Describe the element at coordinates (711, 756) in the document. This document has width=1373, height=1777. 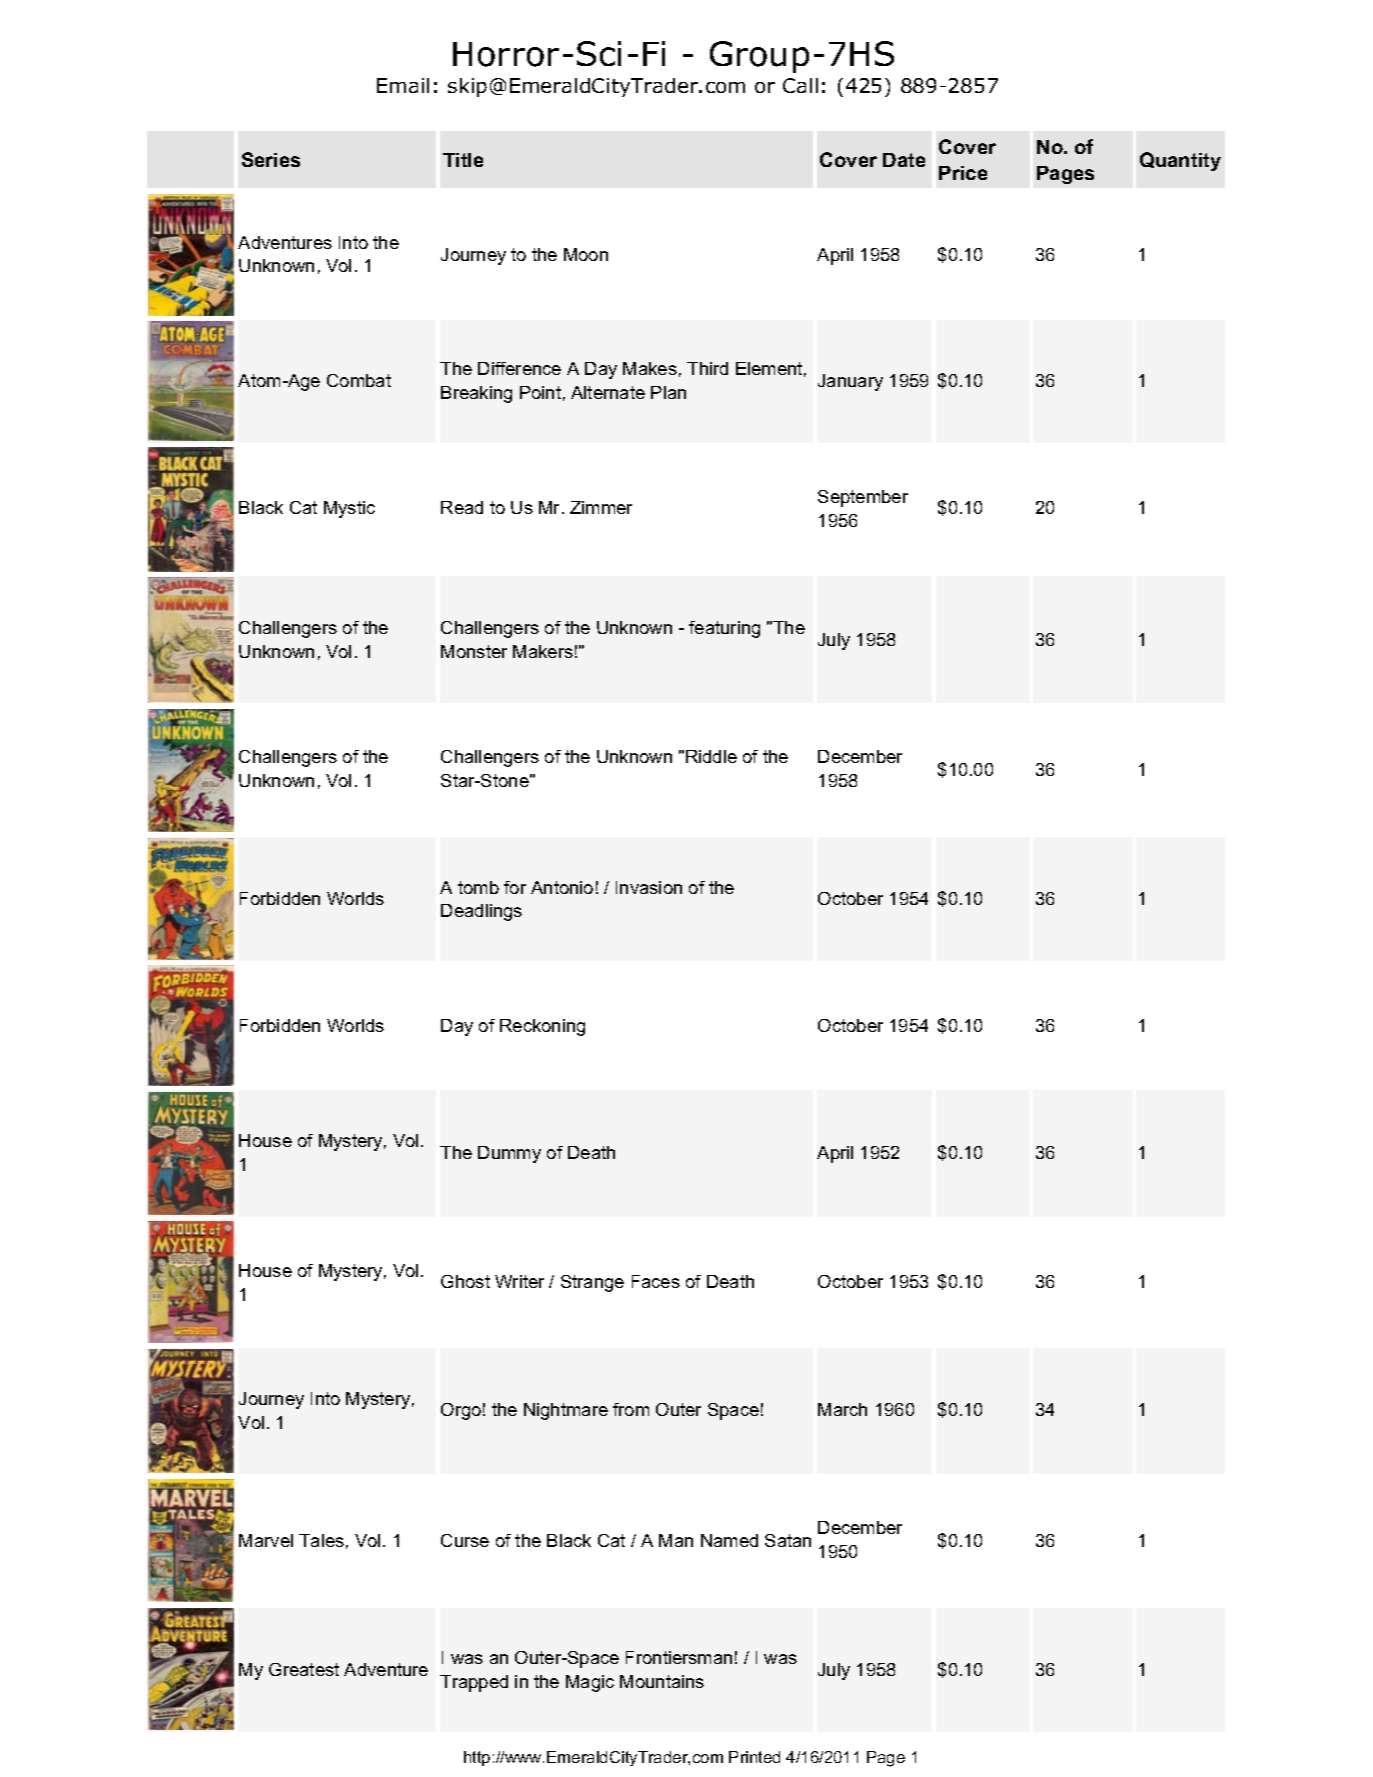
I see `Riddle` at that location.
